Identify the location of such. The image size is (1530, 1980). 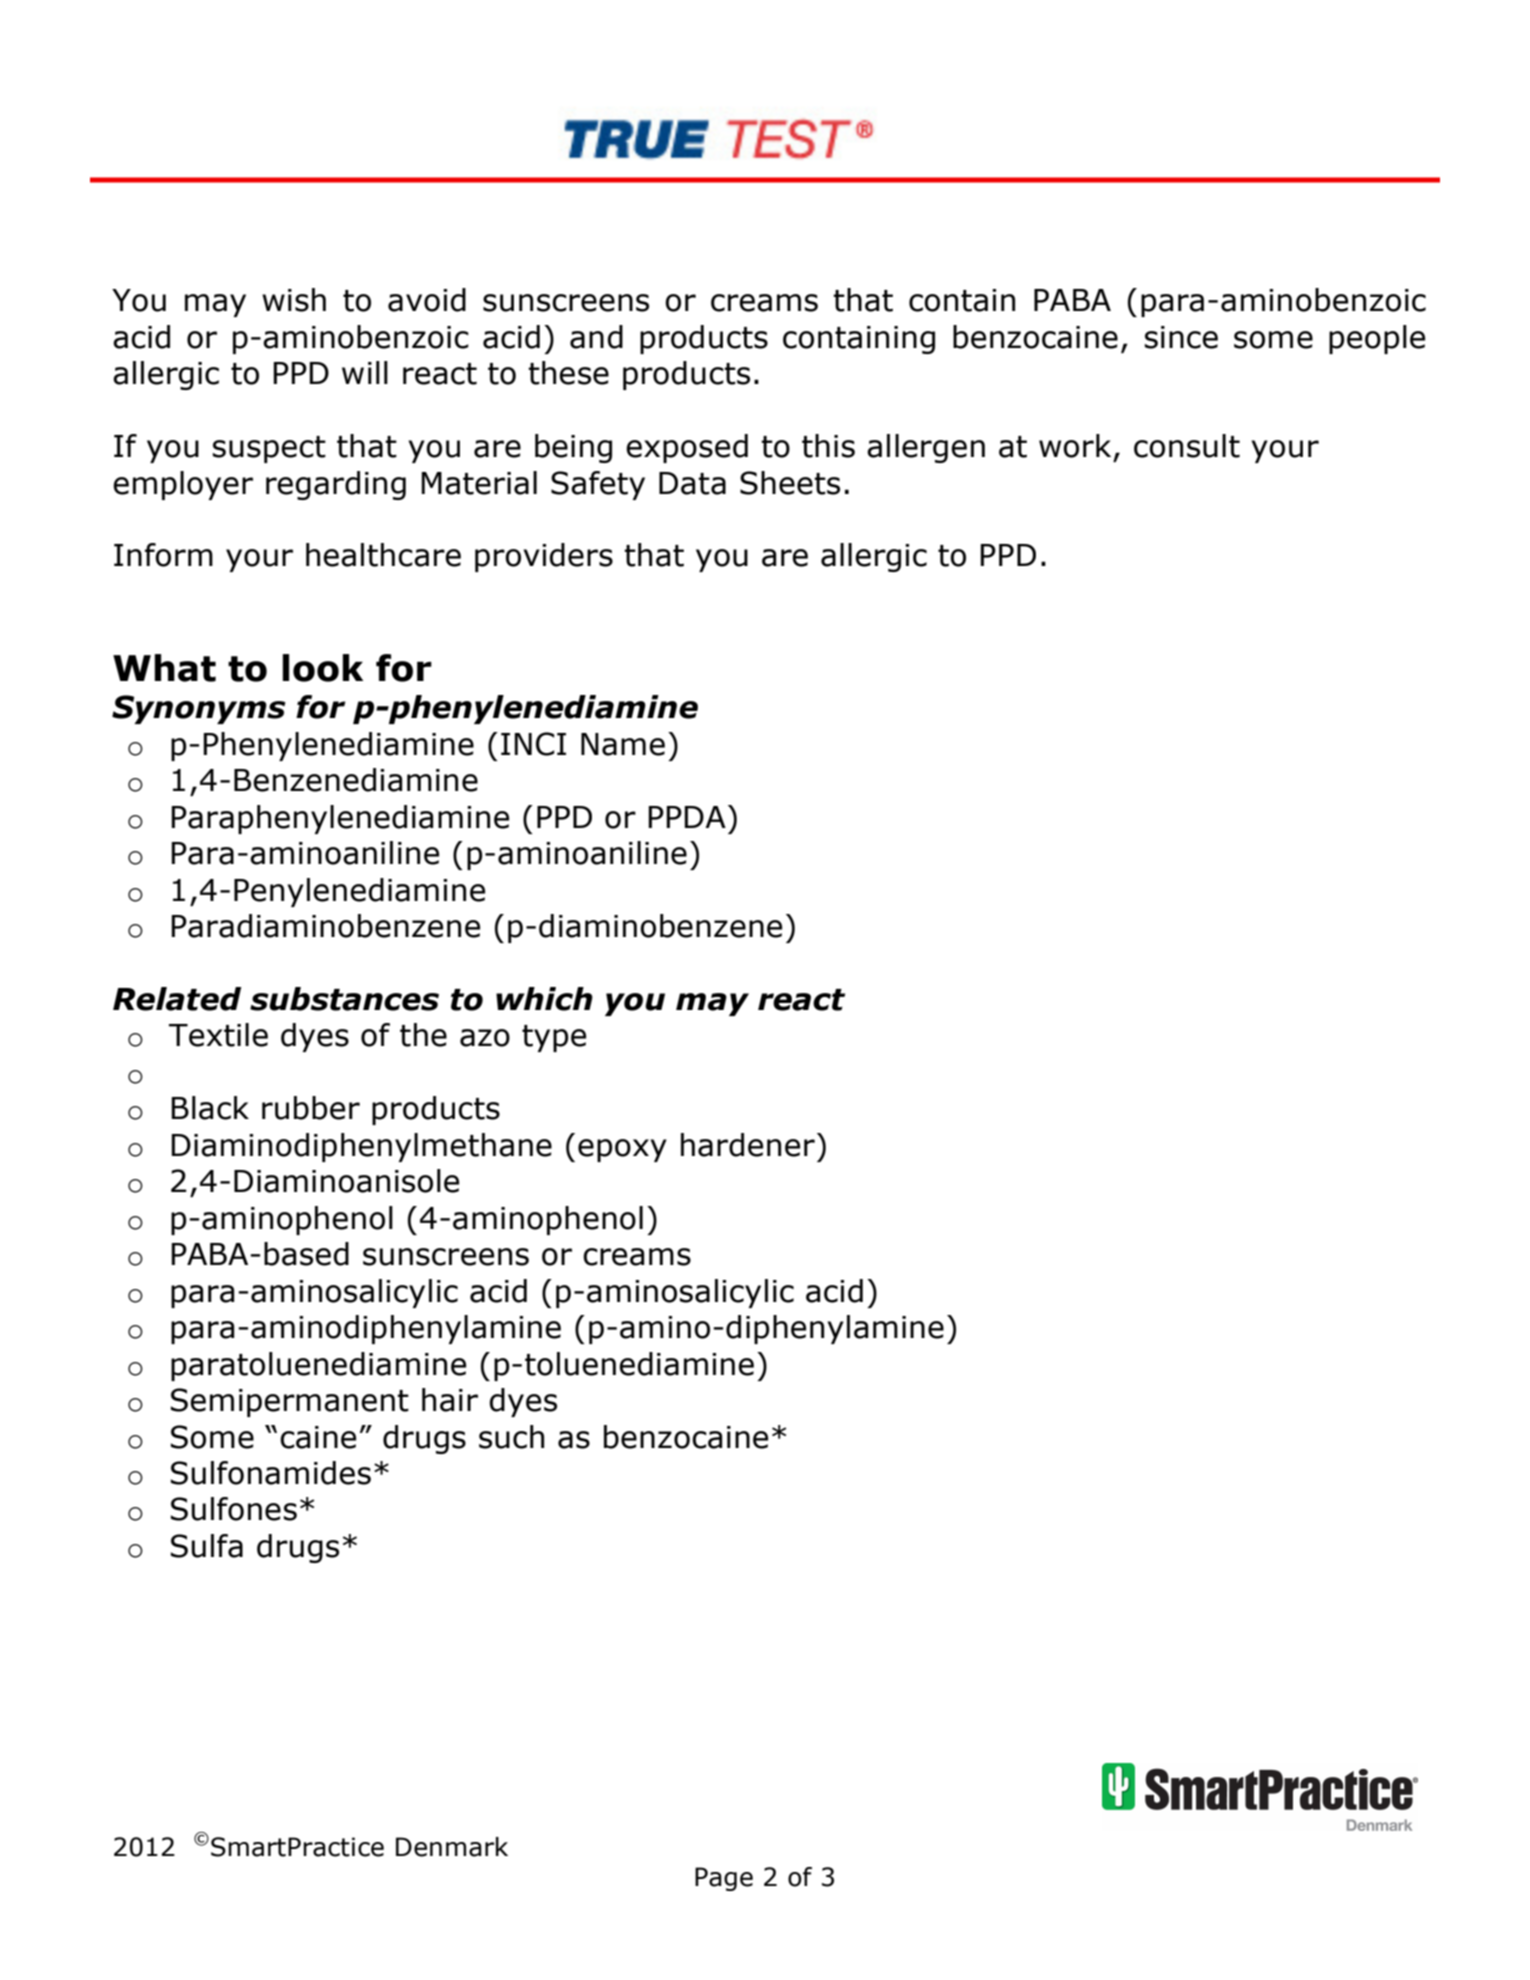
(511, 1437).
